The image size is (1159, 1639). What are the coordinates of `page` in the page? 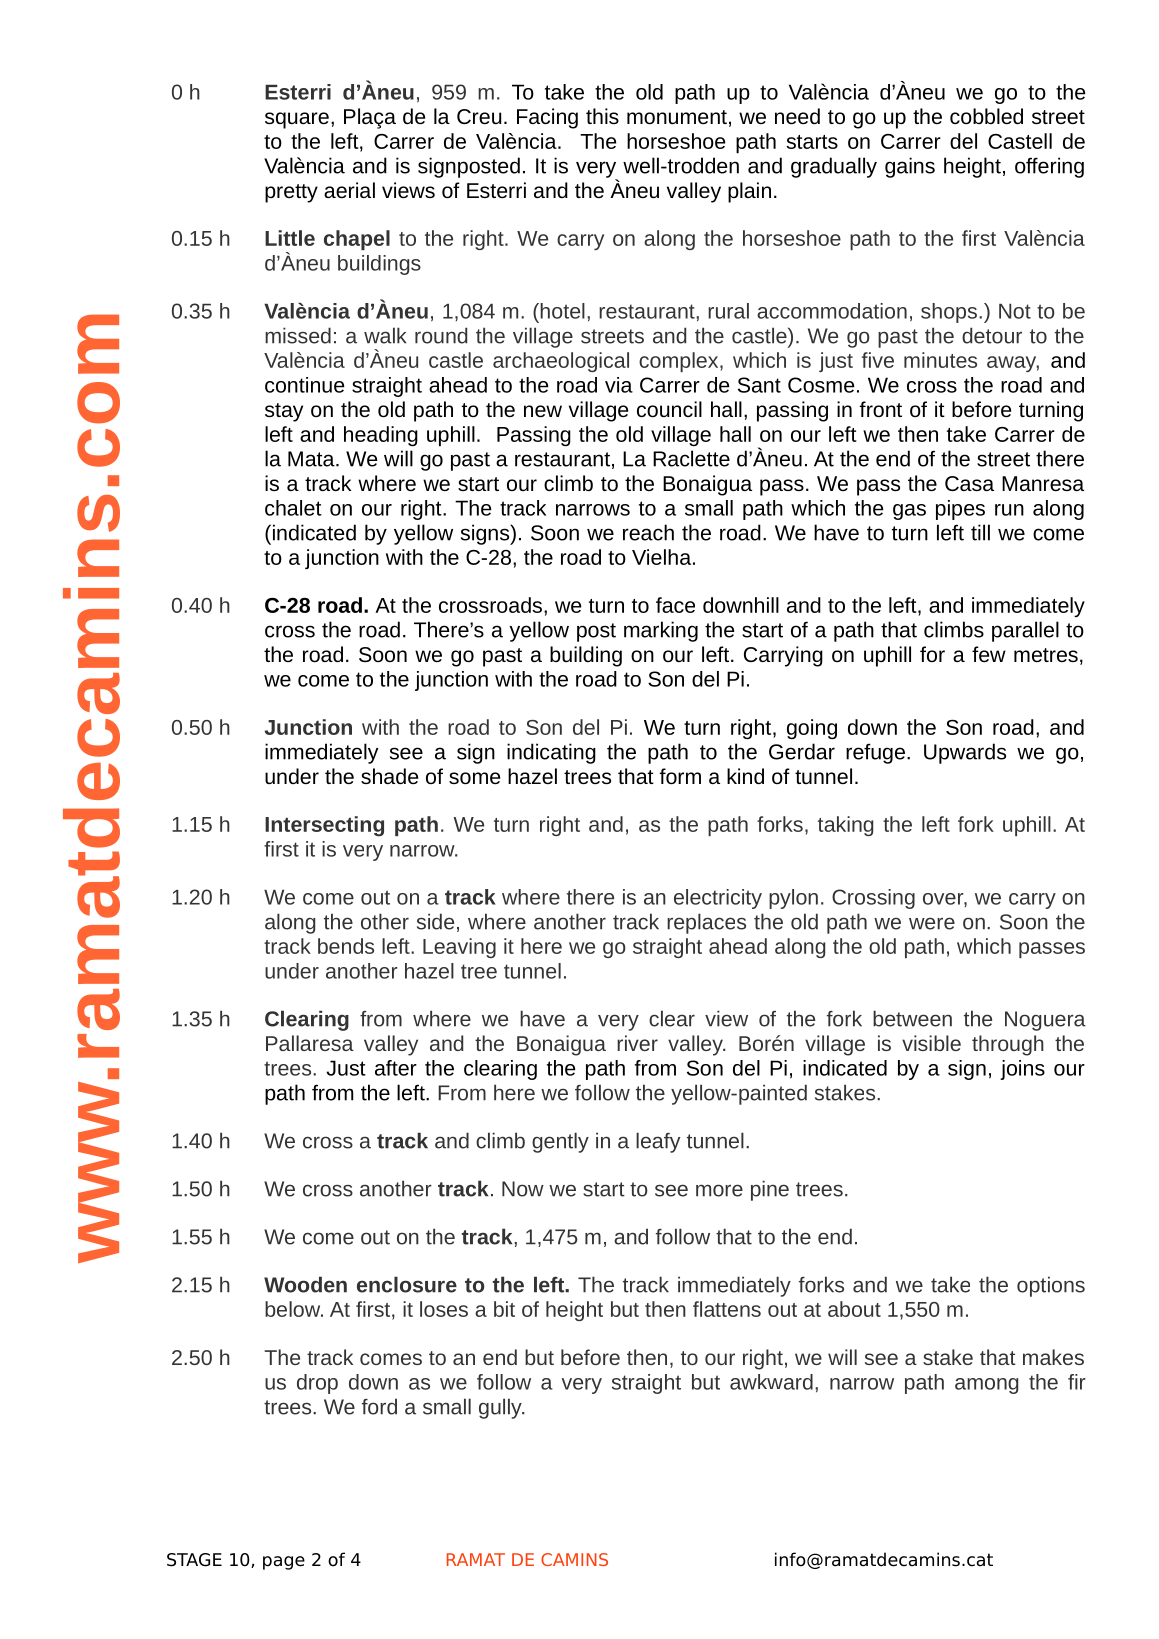 It's located at (284, 1563).
